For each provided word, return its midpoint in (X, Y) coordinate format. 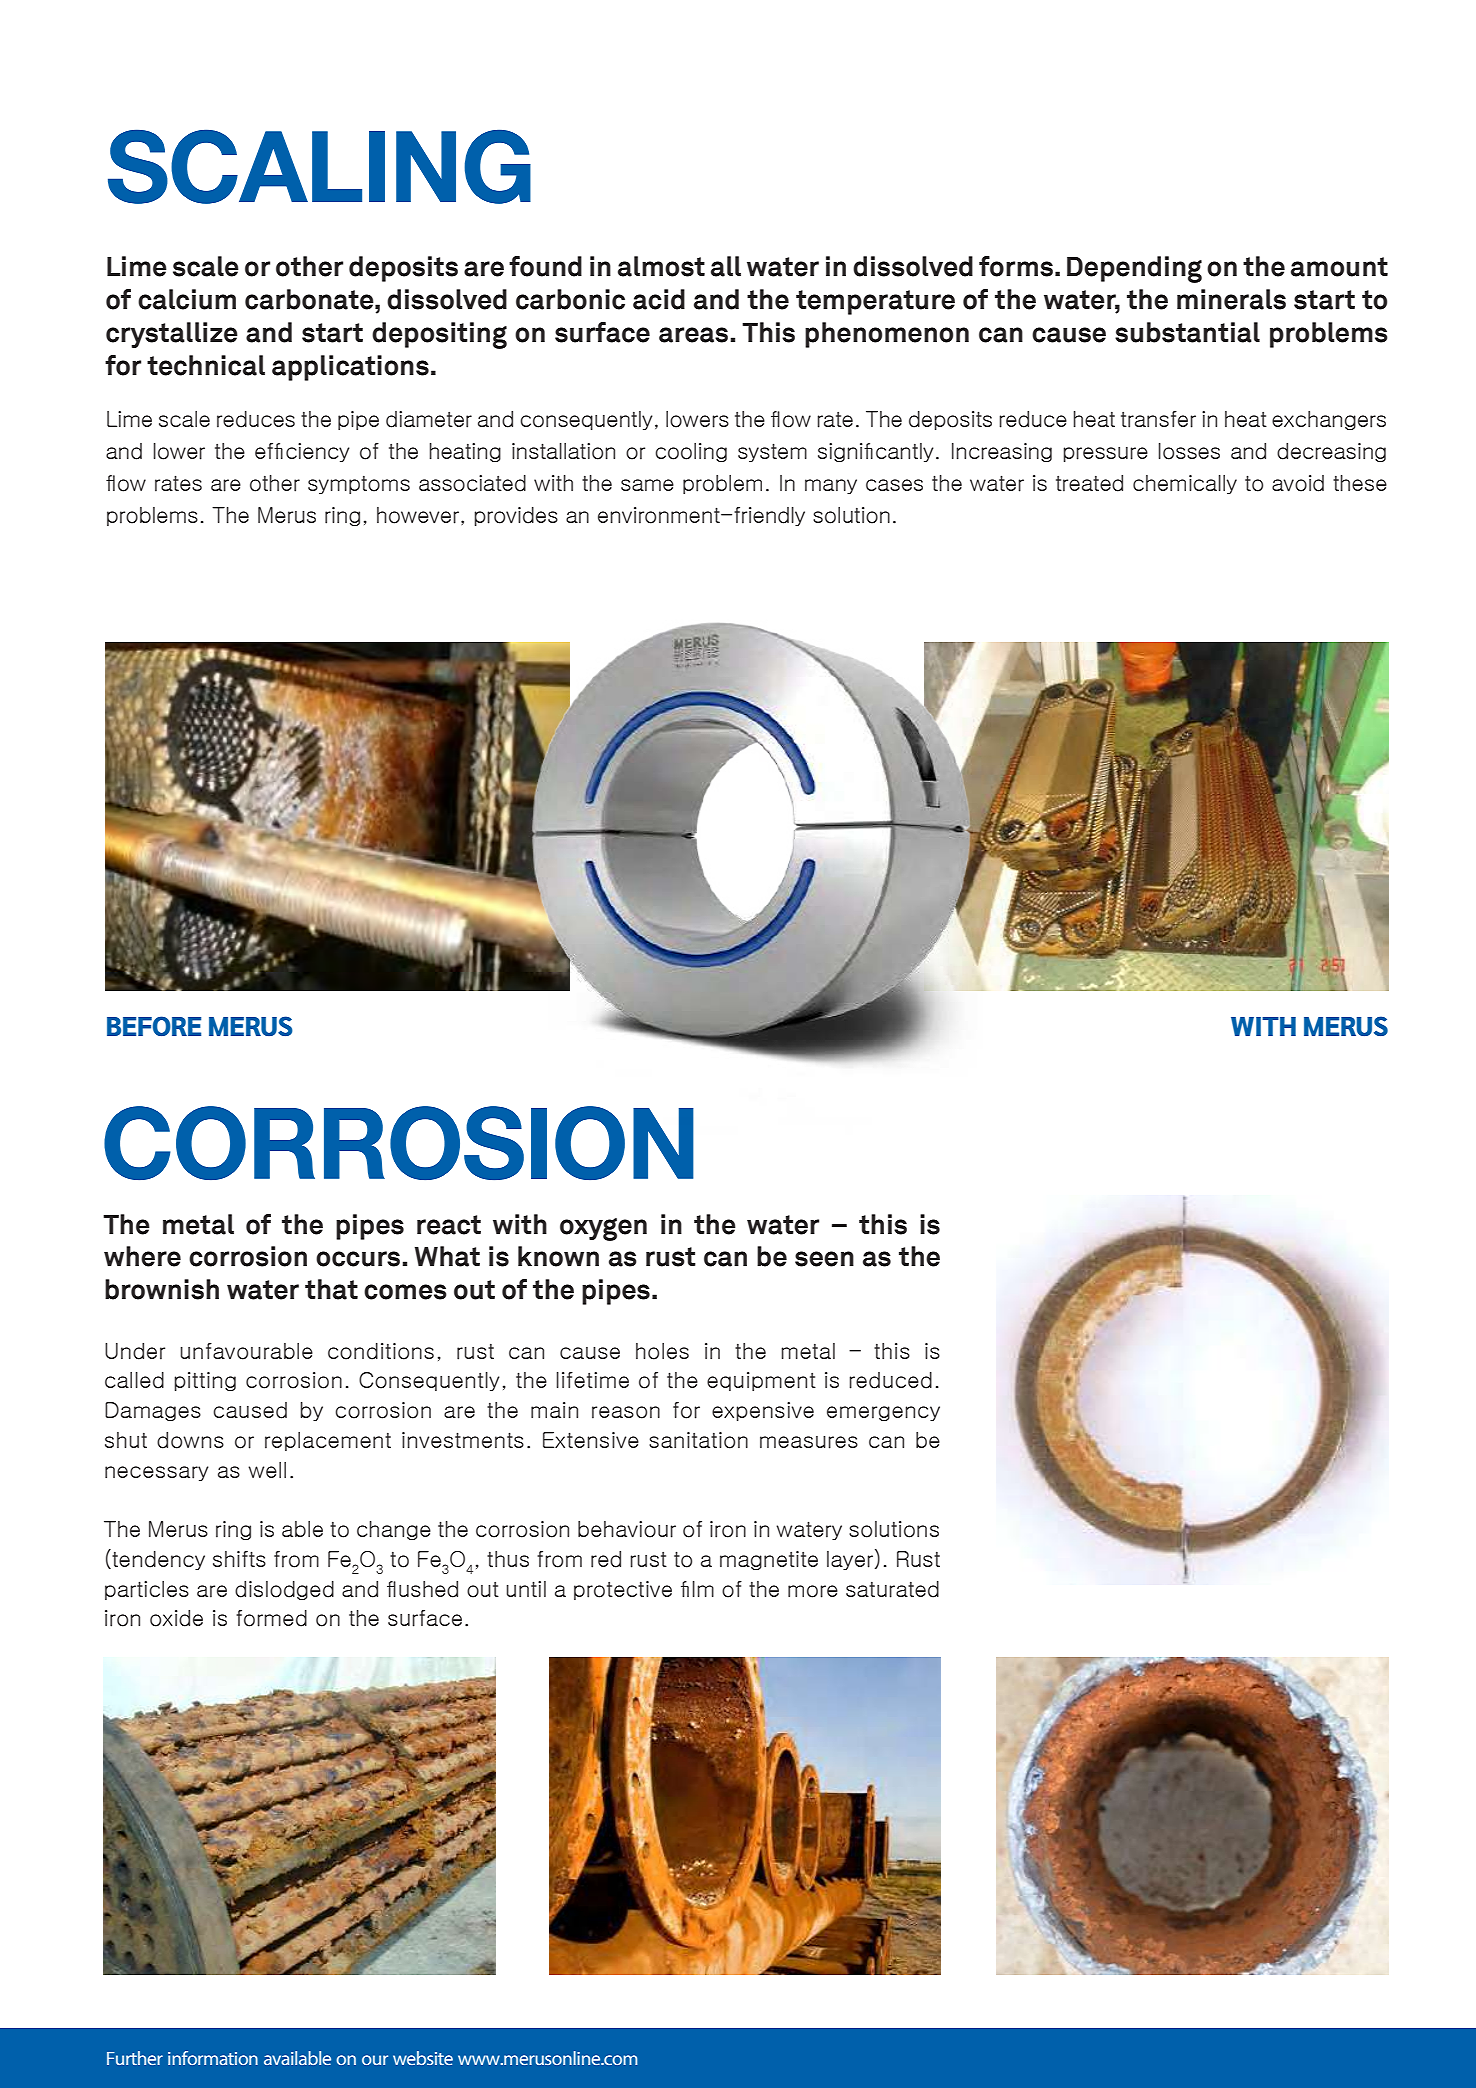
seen (824, 1259)
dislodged (284, 1590)
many (831, 486)
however (418, 515)
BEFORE (154, 1026)
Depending (1134, 269)
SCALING (319, 166)
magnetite (769, 1560)
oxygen (603, 1229)
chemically (1185, 484)
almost (661, 266)
